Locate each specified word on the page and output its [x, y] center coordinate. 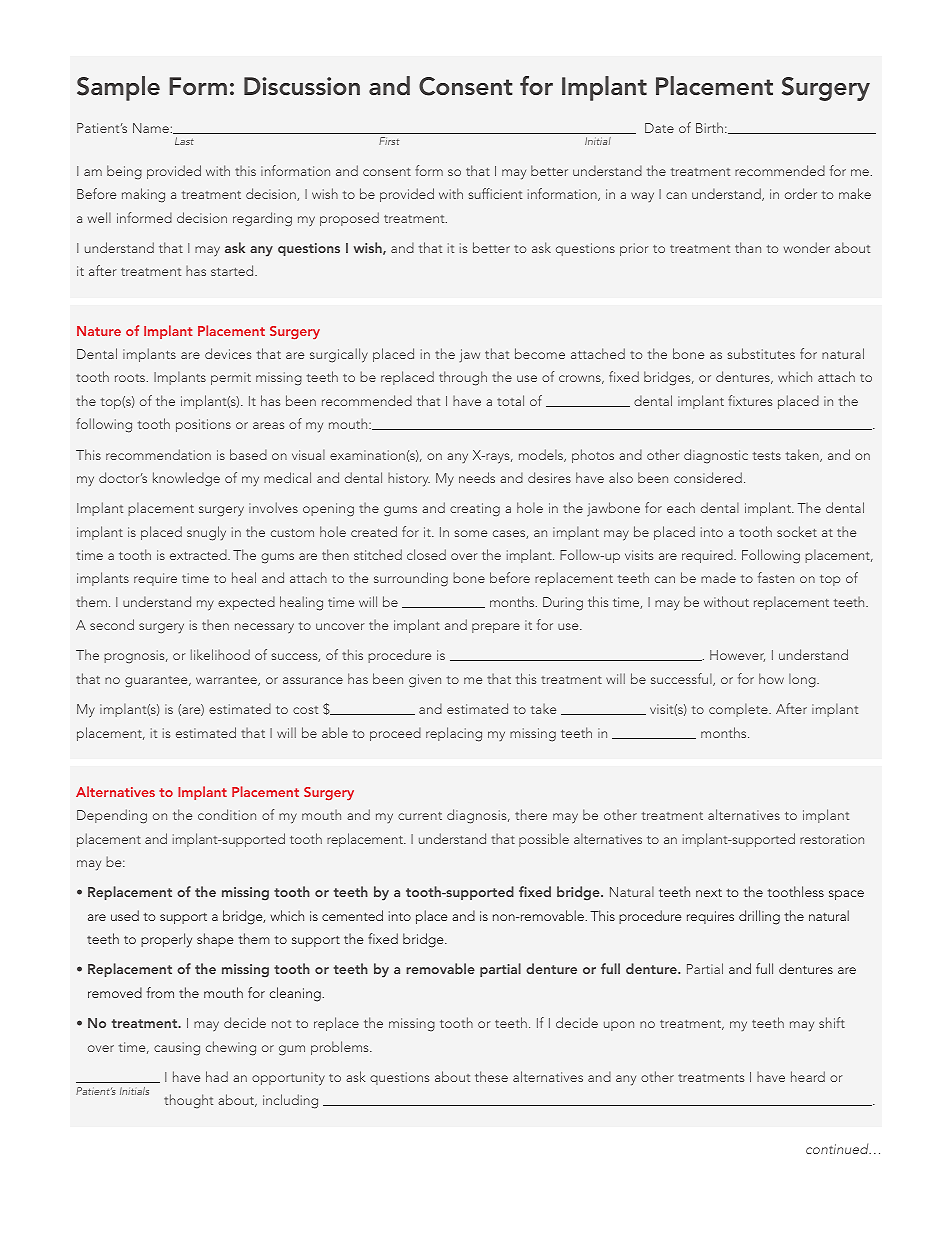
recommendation [158, 454]
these [491, 1076]
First [389, 141]
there [531, 814]
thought [188, 1101]
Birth [709, 127]
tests [767, 455]
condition [227, 814]
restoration [832, 839]
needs [477, 477]
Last [184, 141]
